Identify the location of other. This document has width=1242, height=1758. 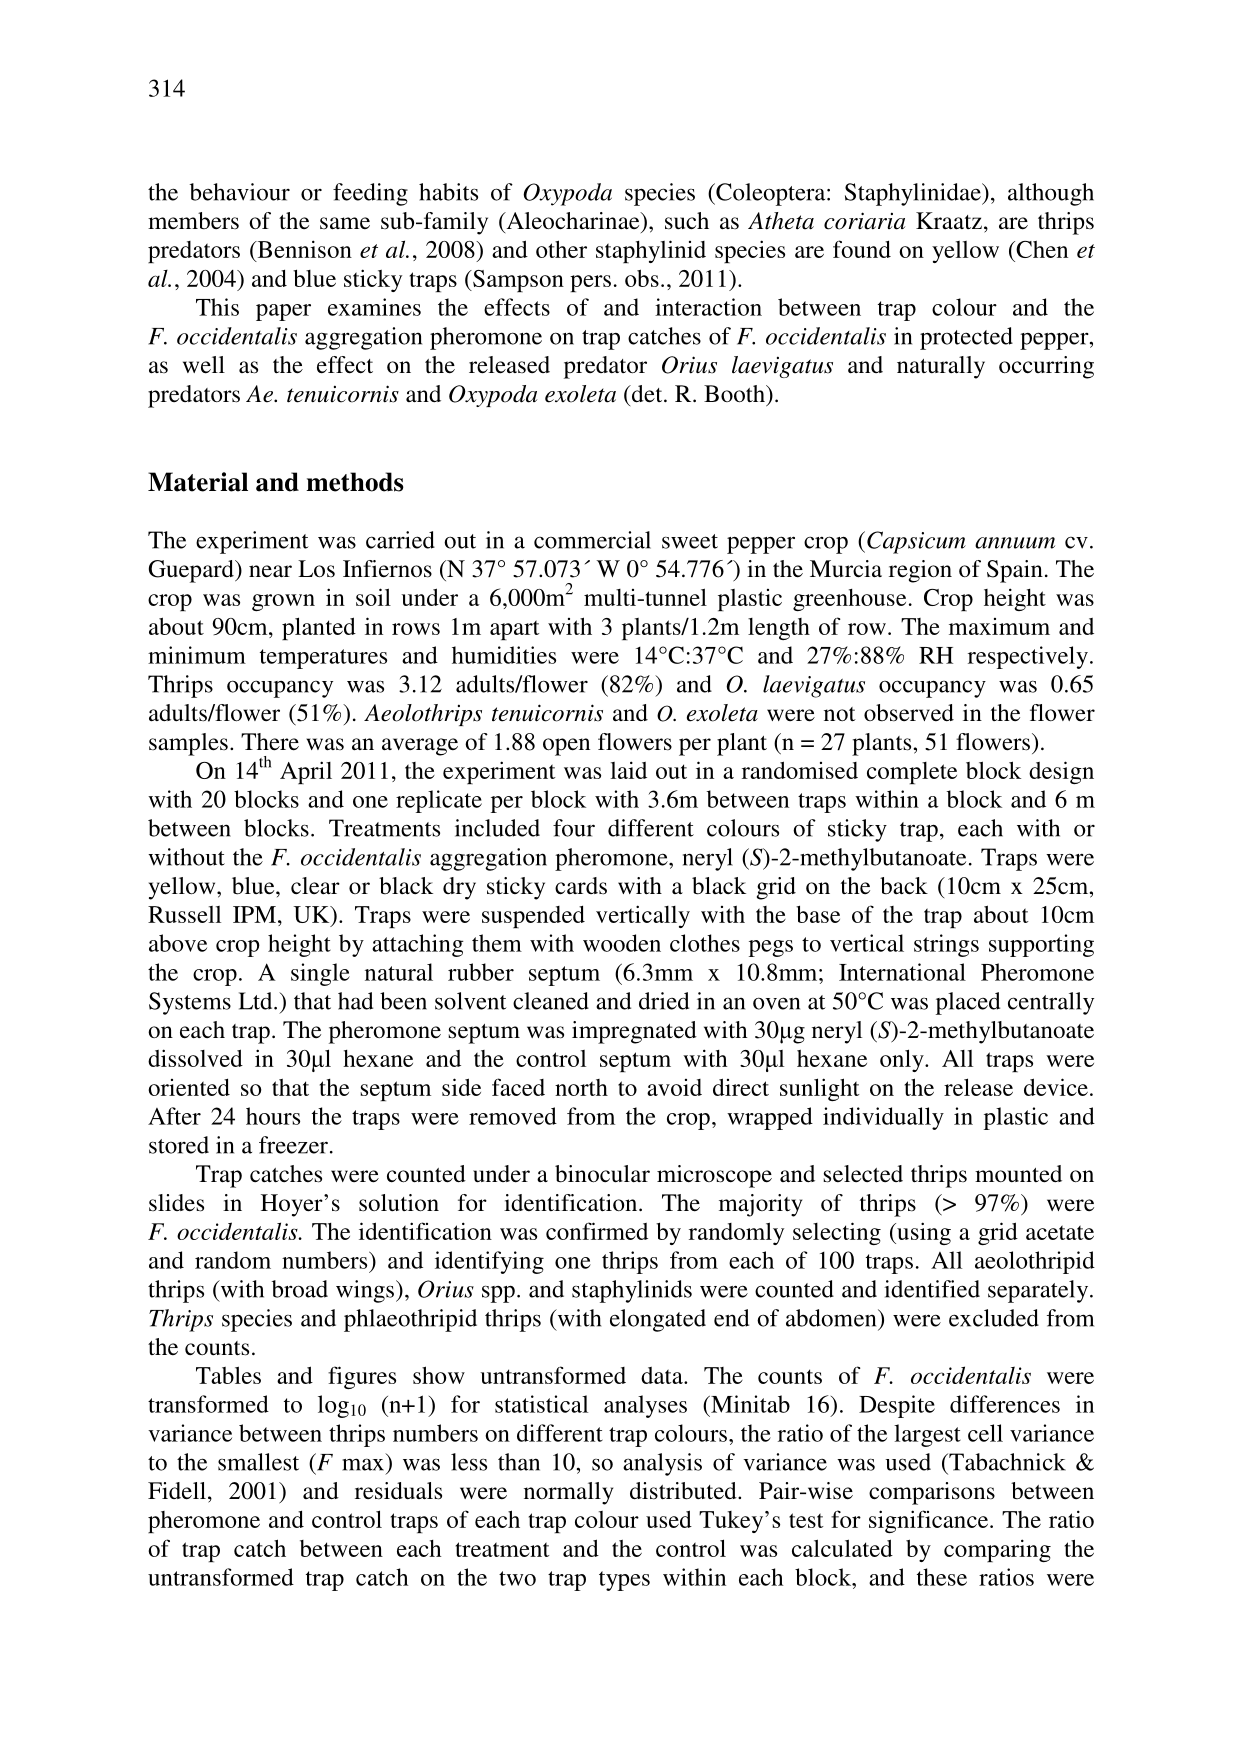
(561, 249).
